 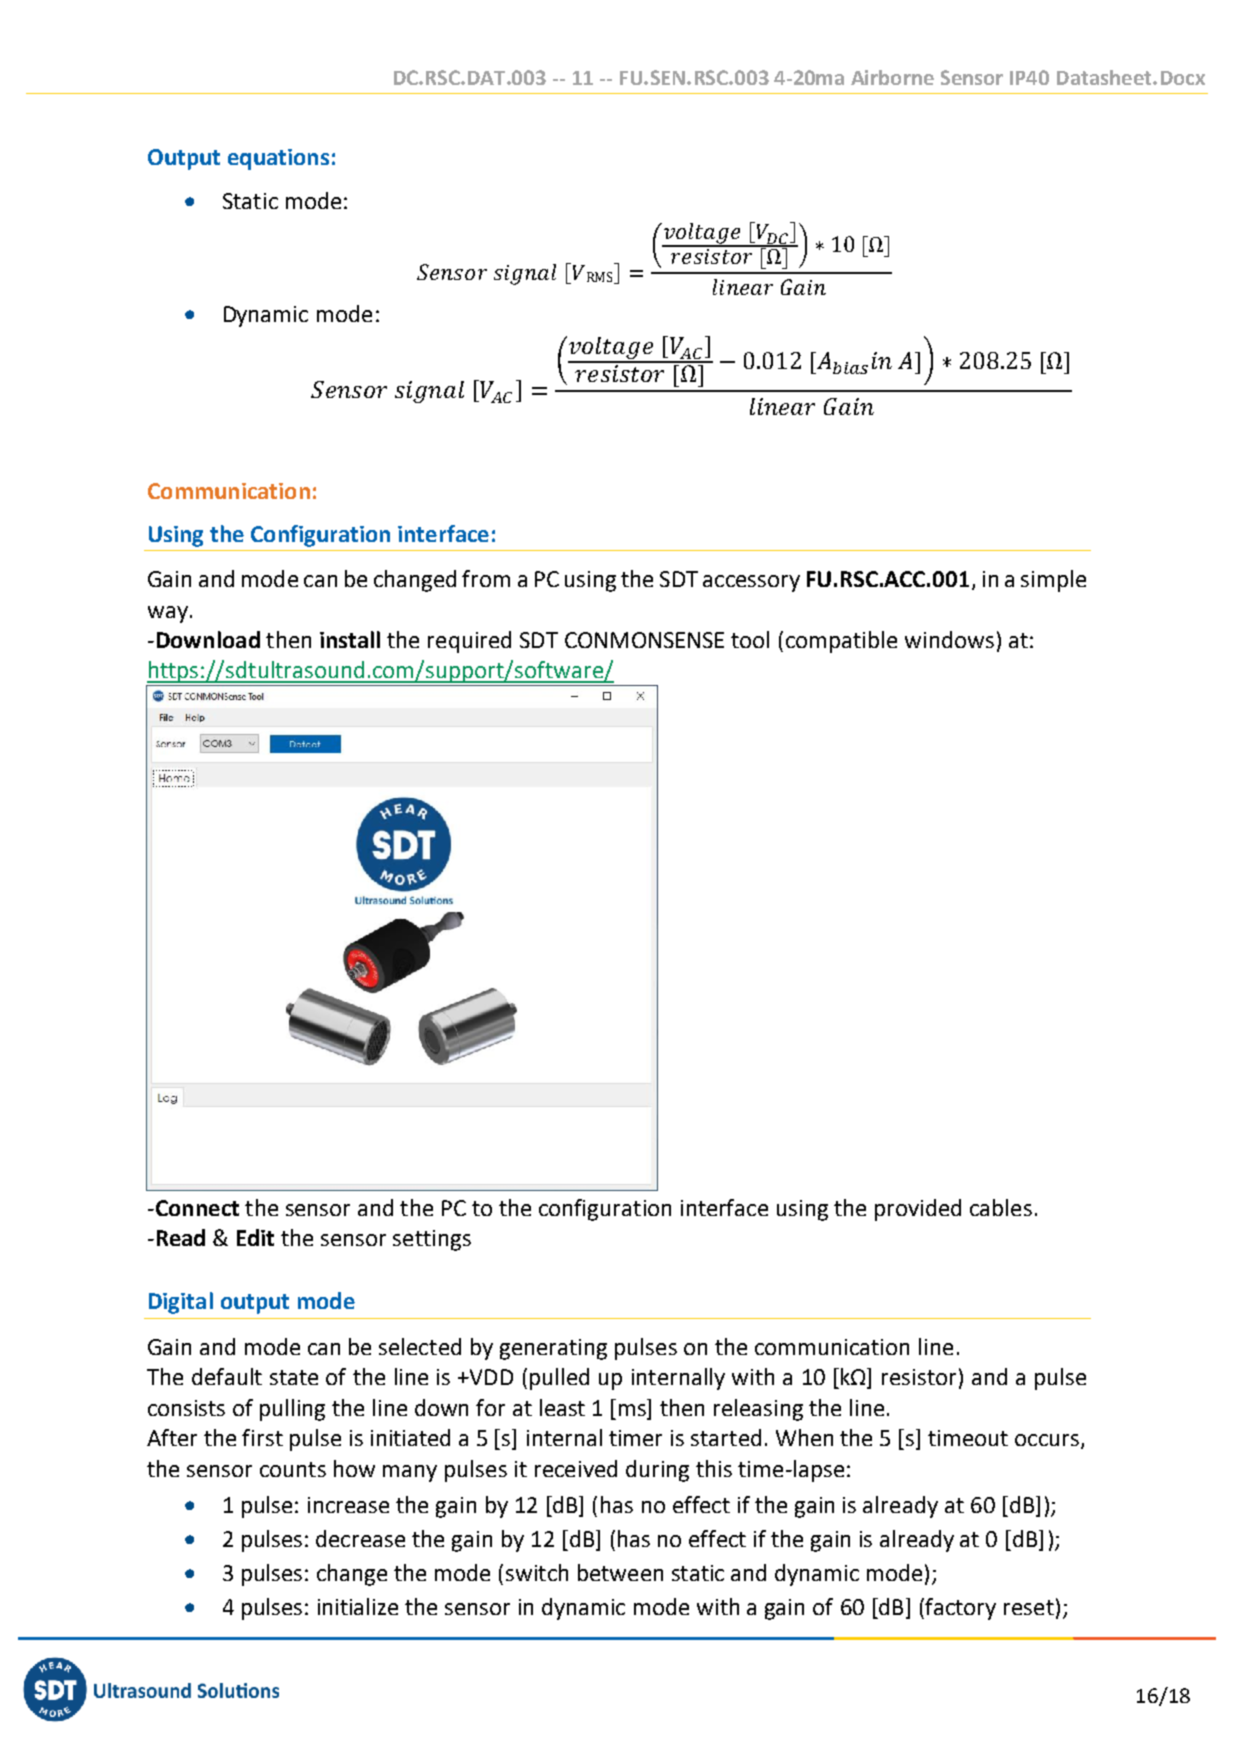 What do you see at coordinates (486, 578) in the image?
I see `from` at bounding box center [486, 578].
